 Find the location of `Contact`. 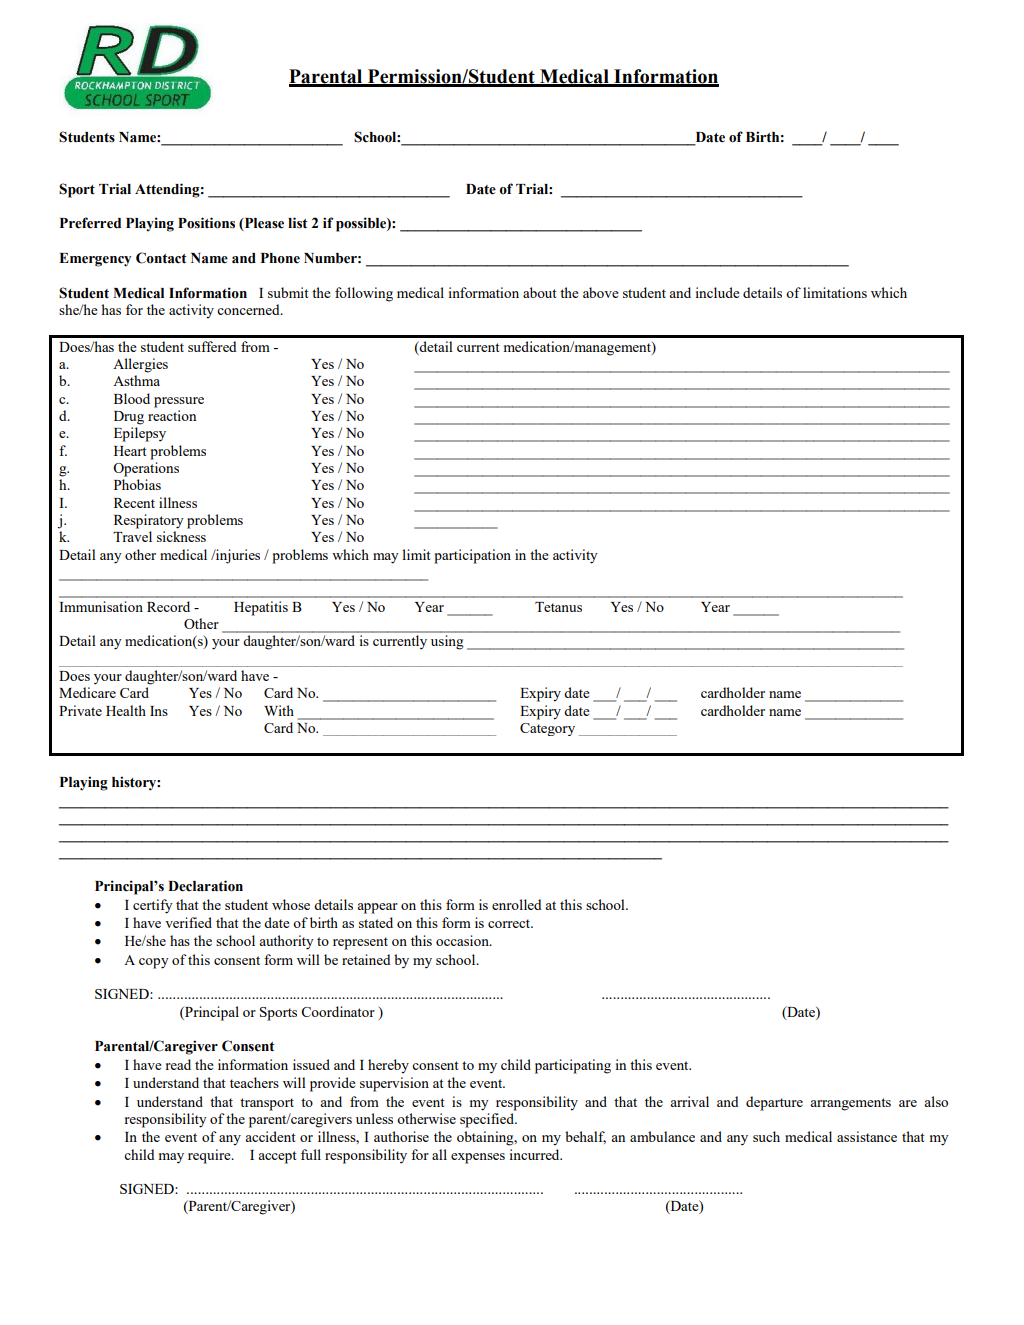

Contact is located at coordinates (161, 258).
